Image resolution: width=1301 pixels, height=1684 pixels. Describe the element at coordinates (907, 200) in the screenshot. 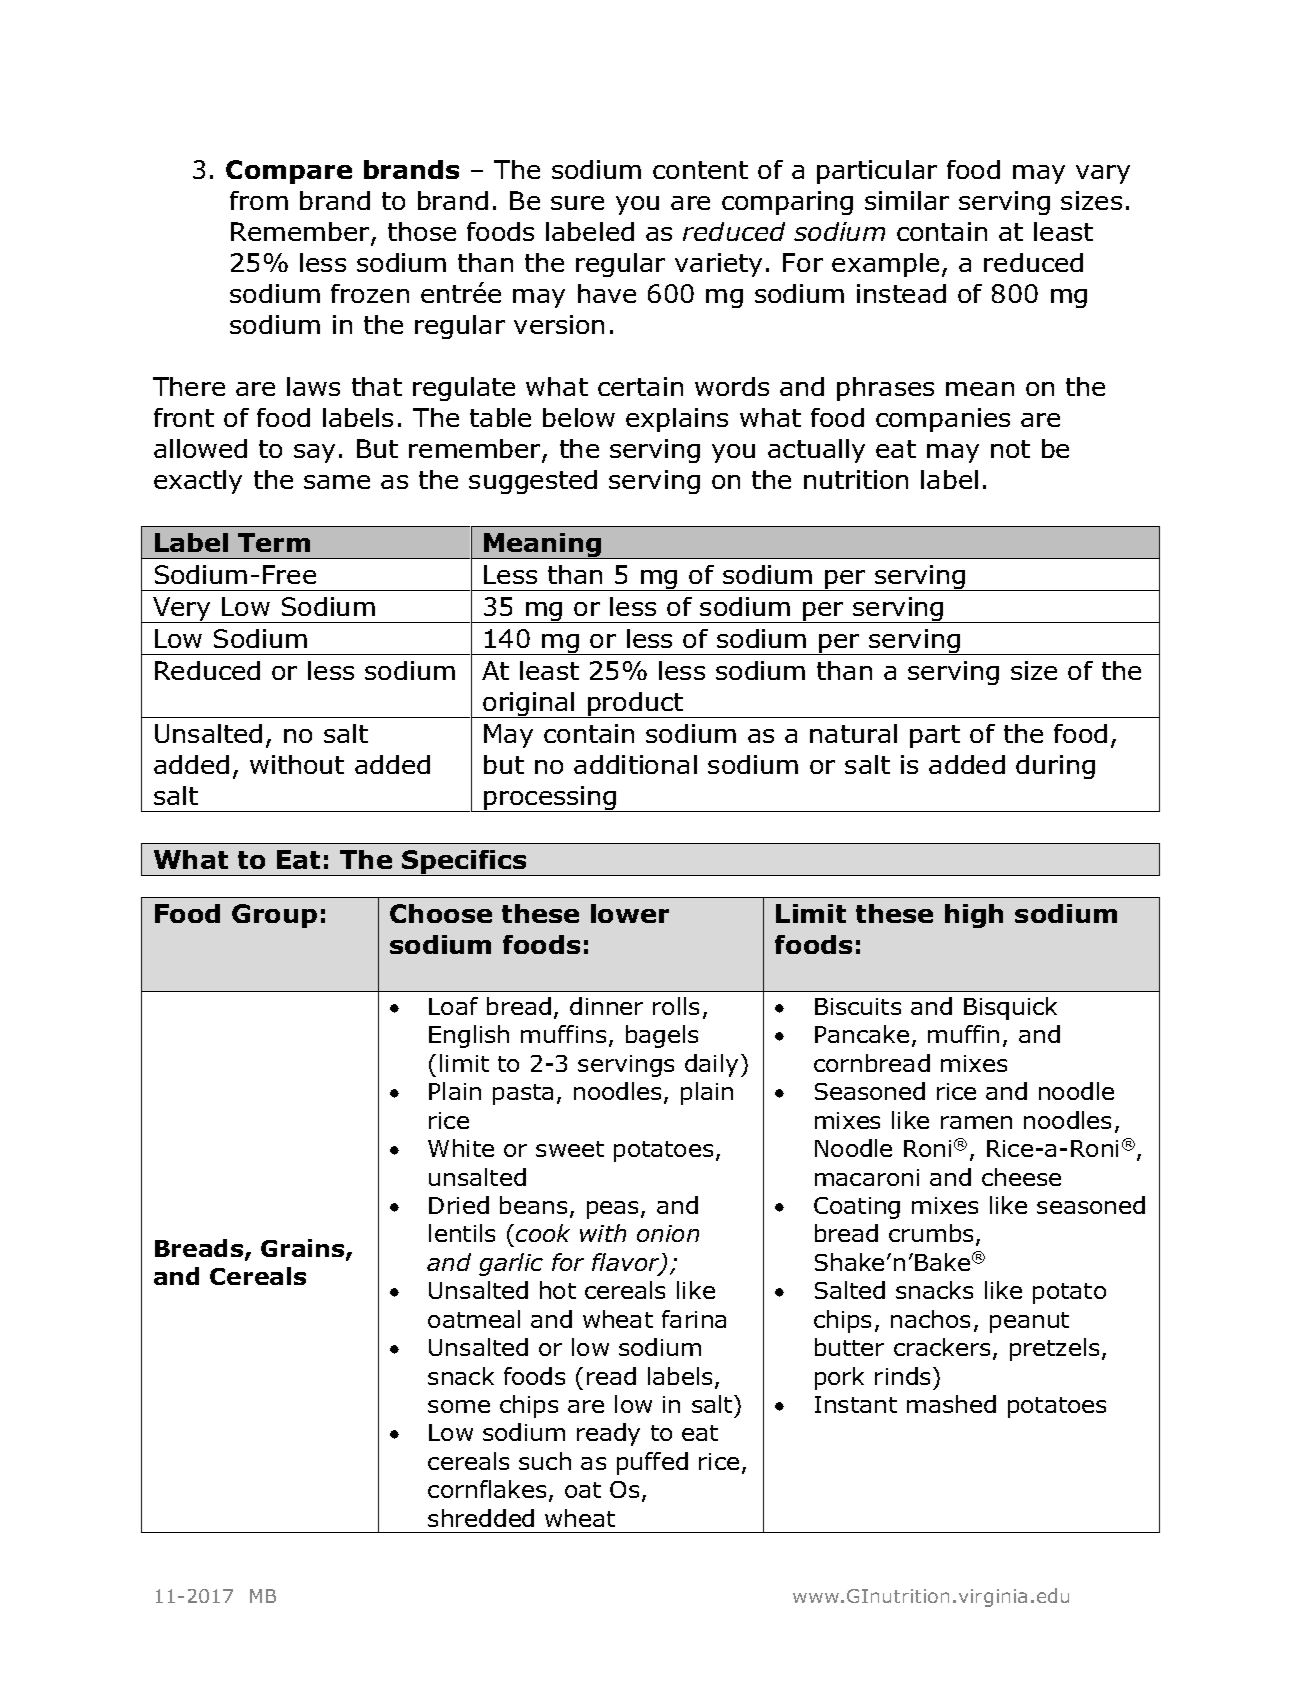

I see `similar` at that location.
